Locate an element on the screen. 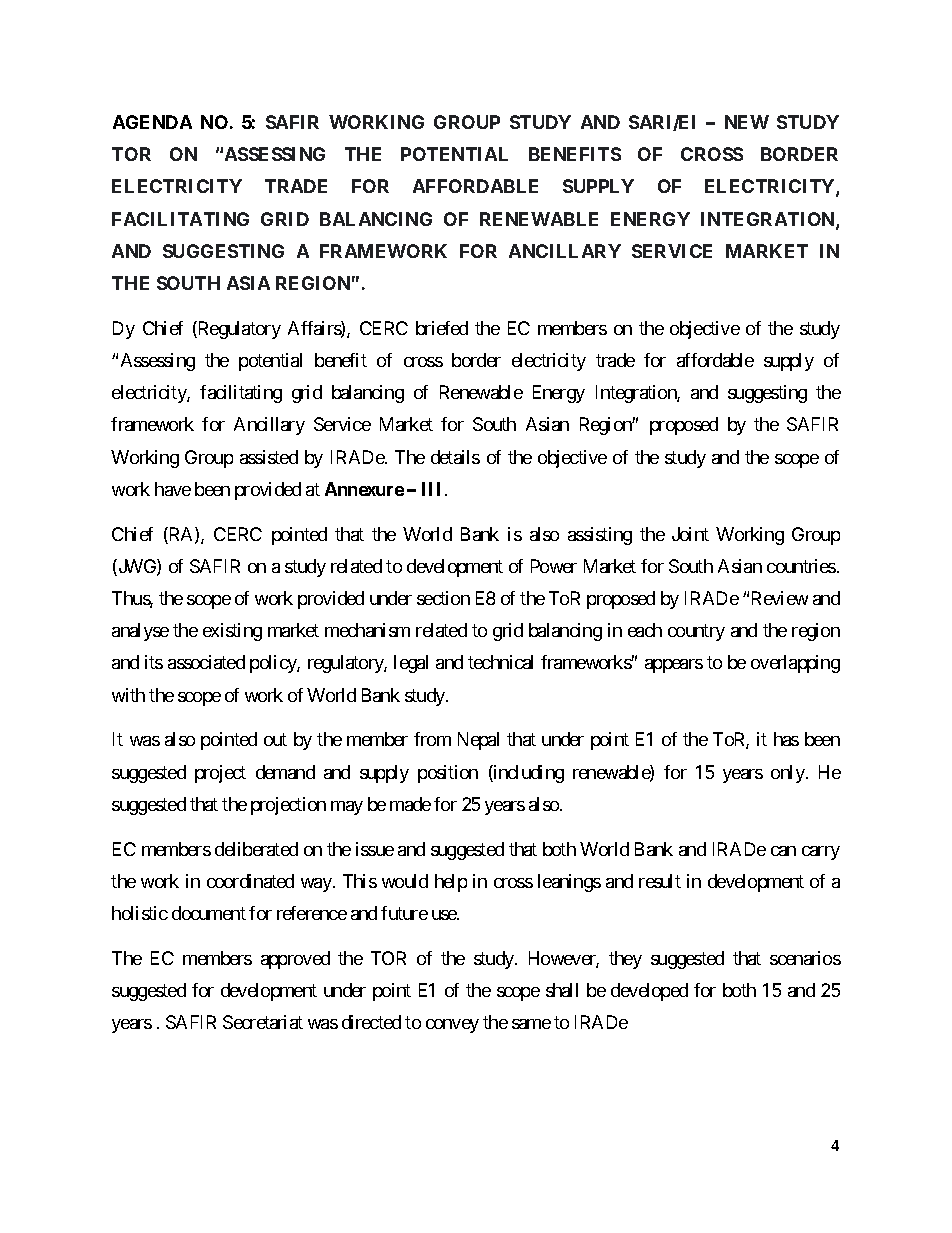  associated is located at coordinates (206, 662).
